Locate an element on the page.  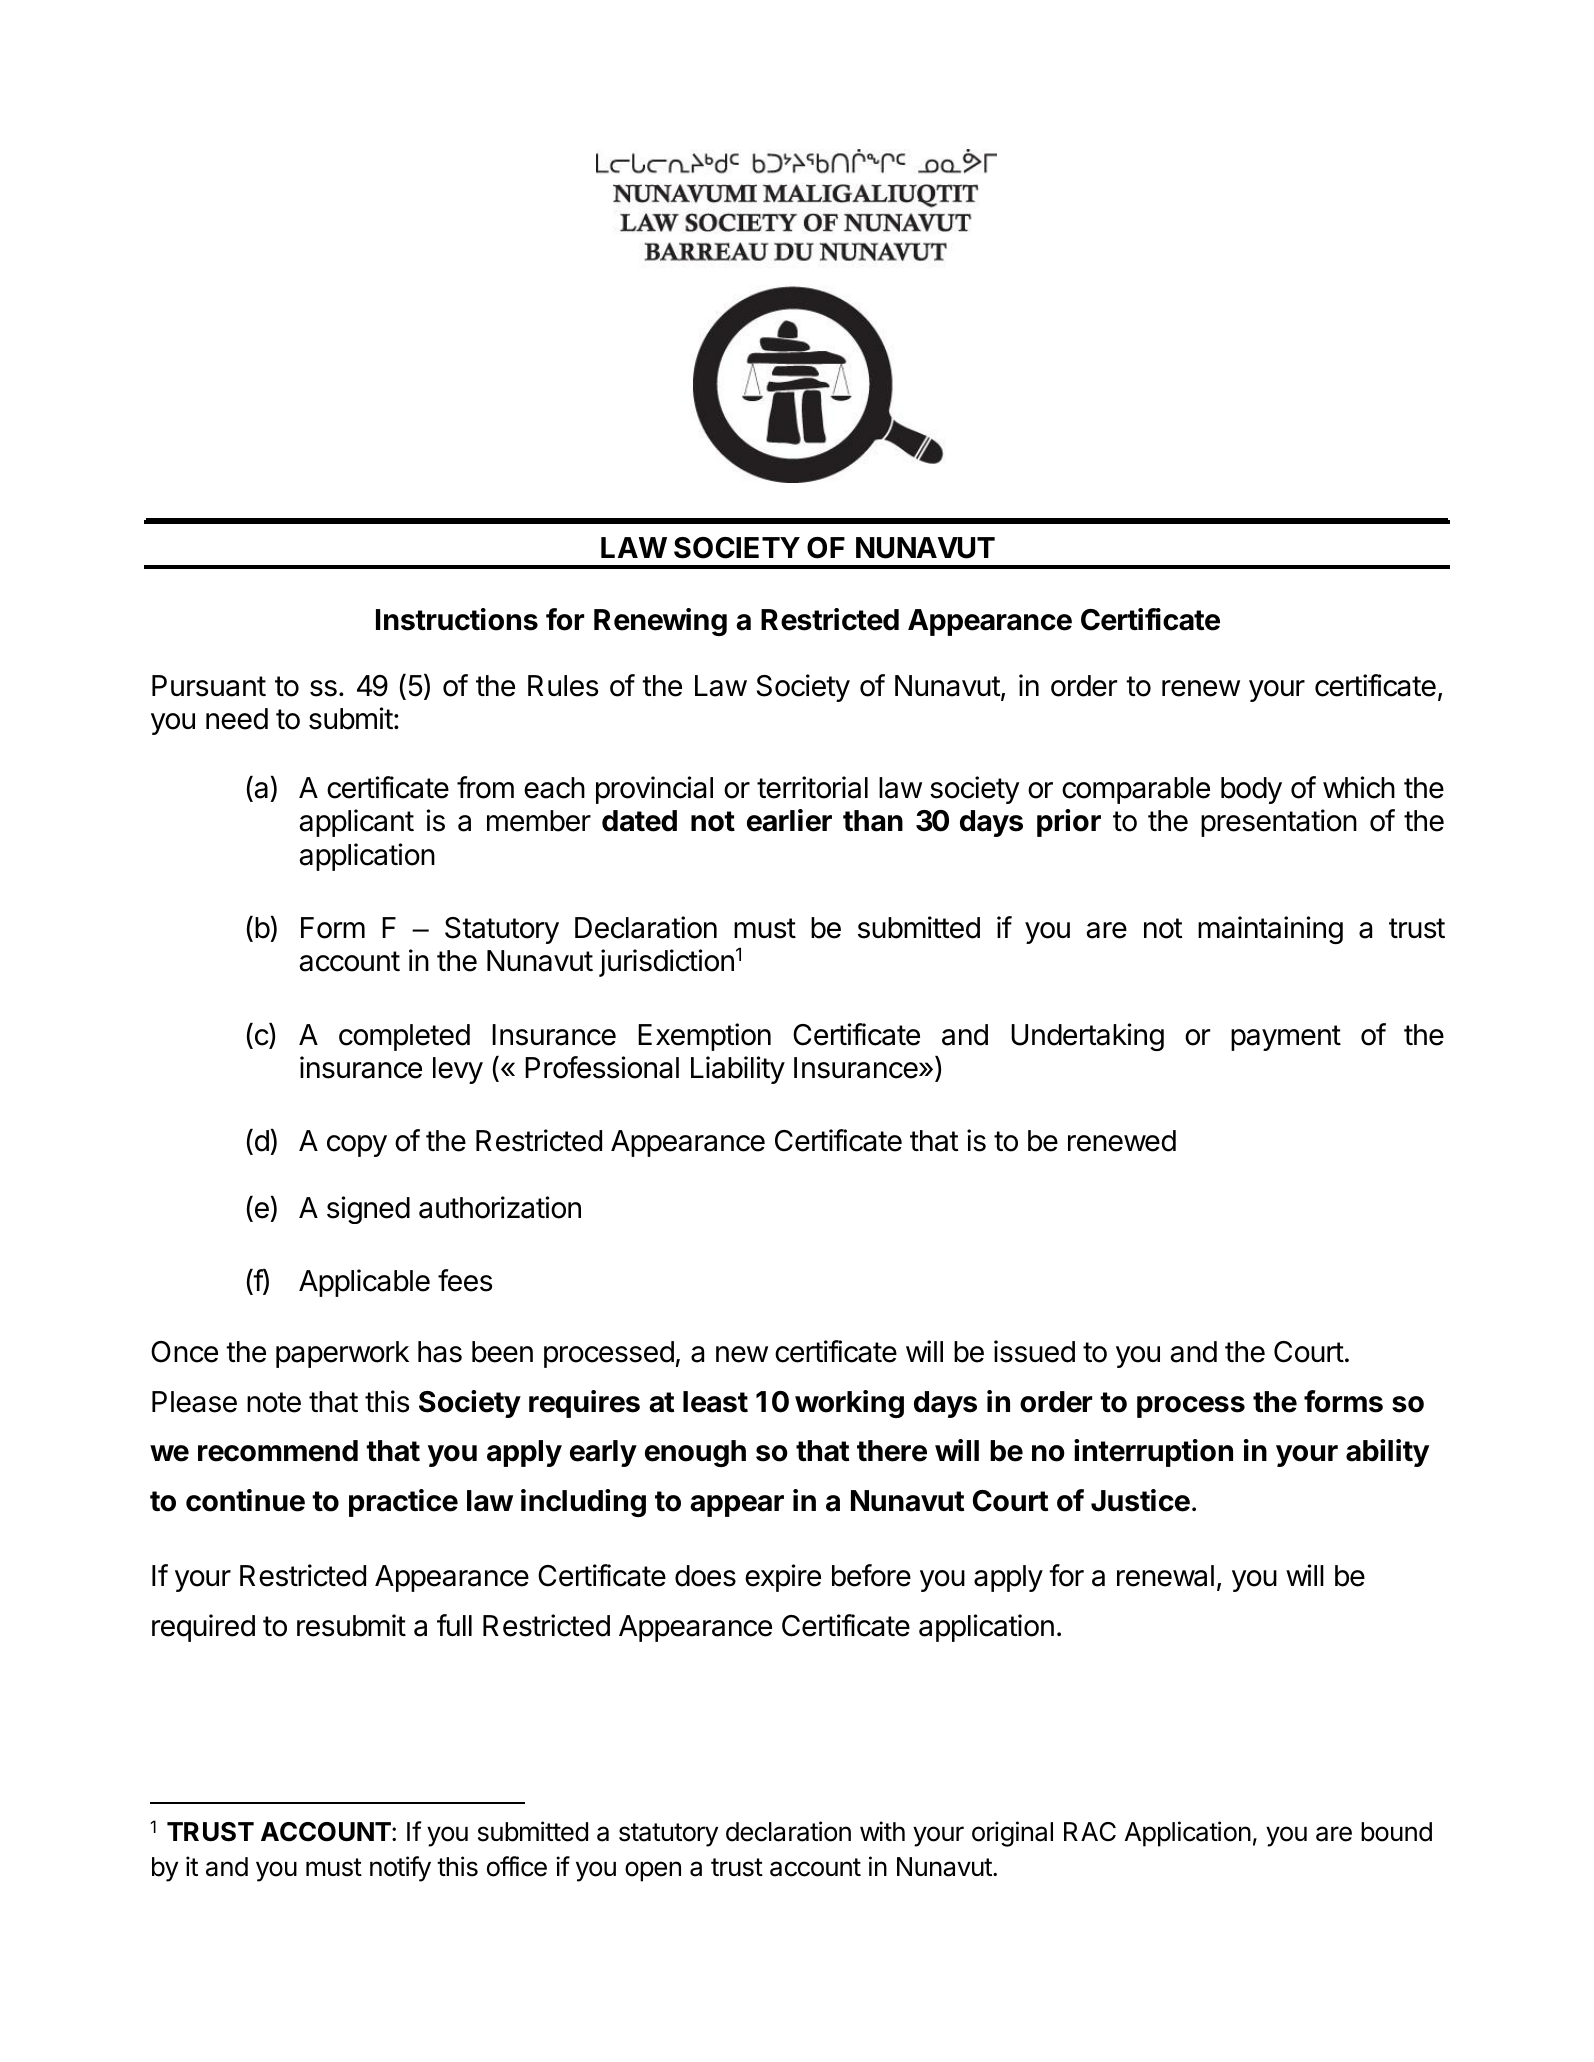
Exemption is located at coordinates (704, 1037).
